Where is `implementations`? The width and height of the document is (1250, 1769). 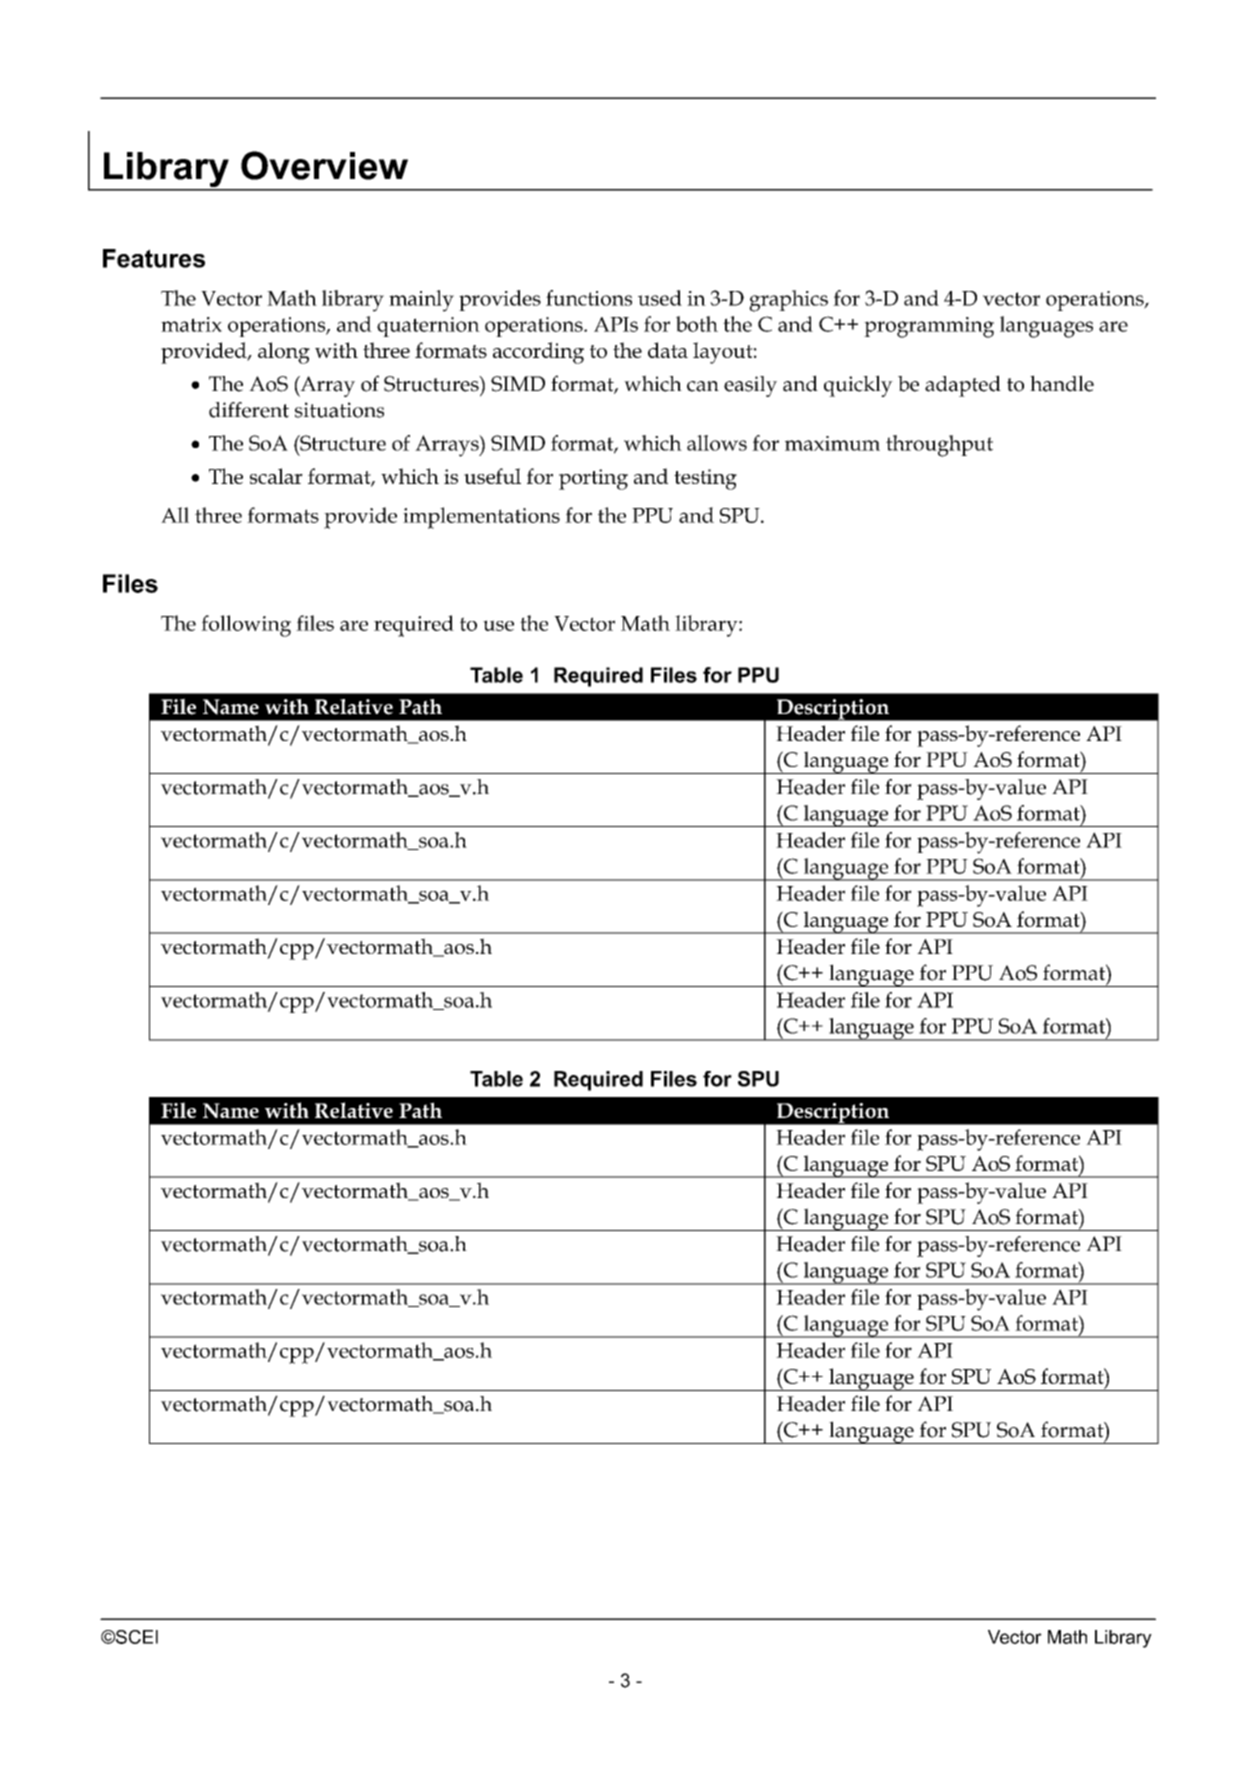 implementations is located at coordinates (481, 518).
